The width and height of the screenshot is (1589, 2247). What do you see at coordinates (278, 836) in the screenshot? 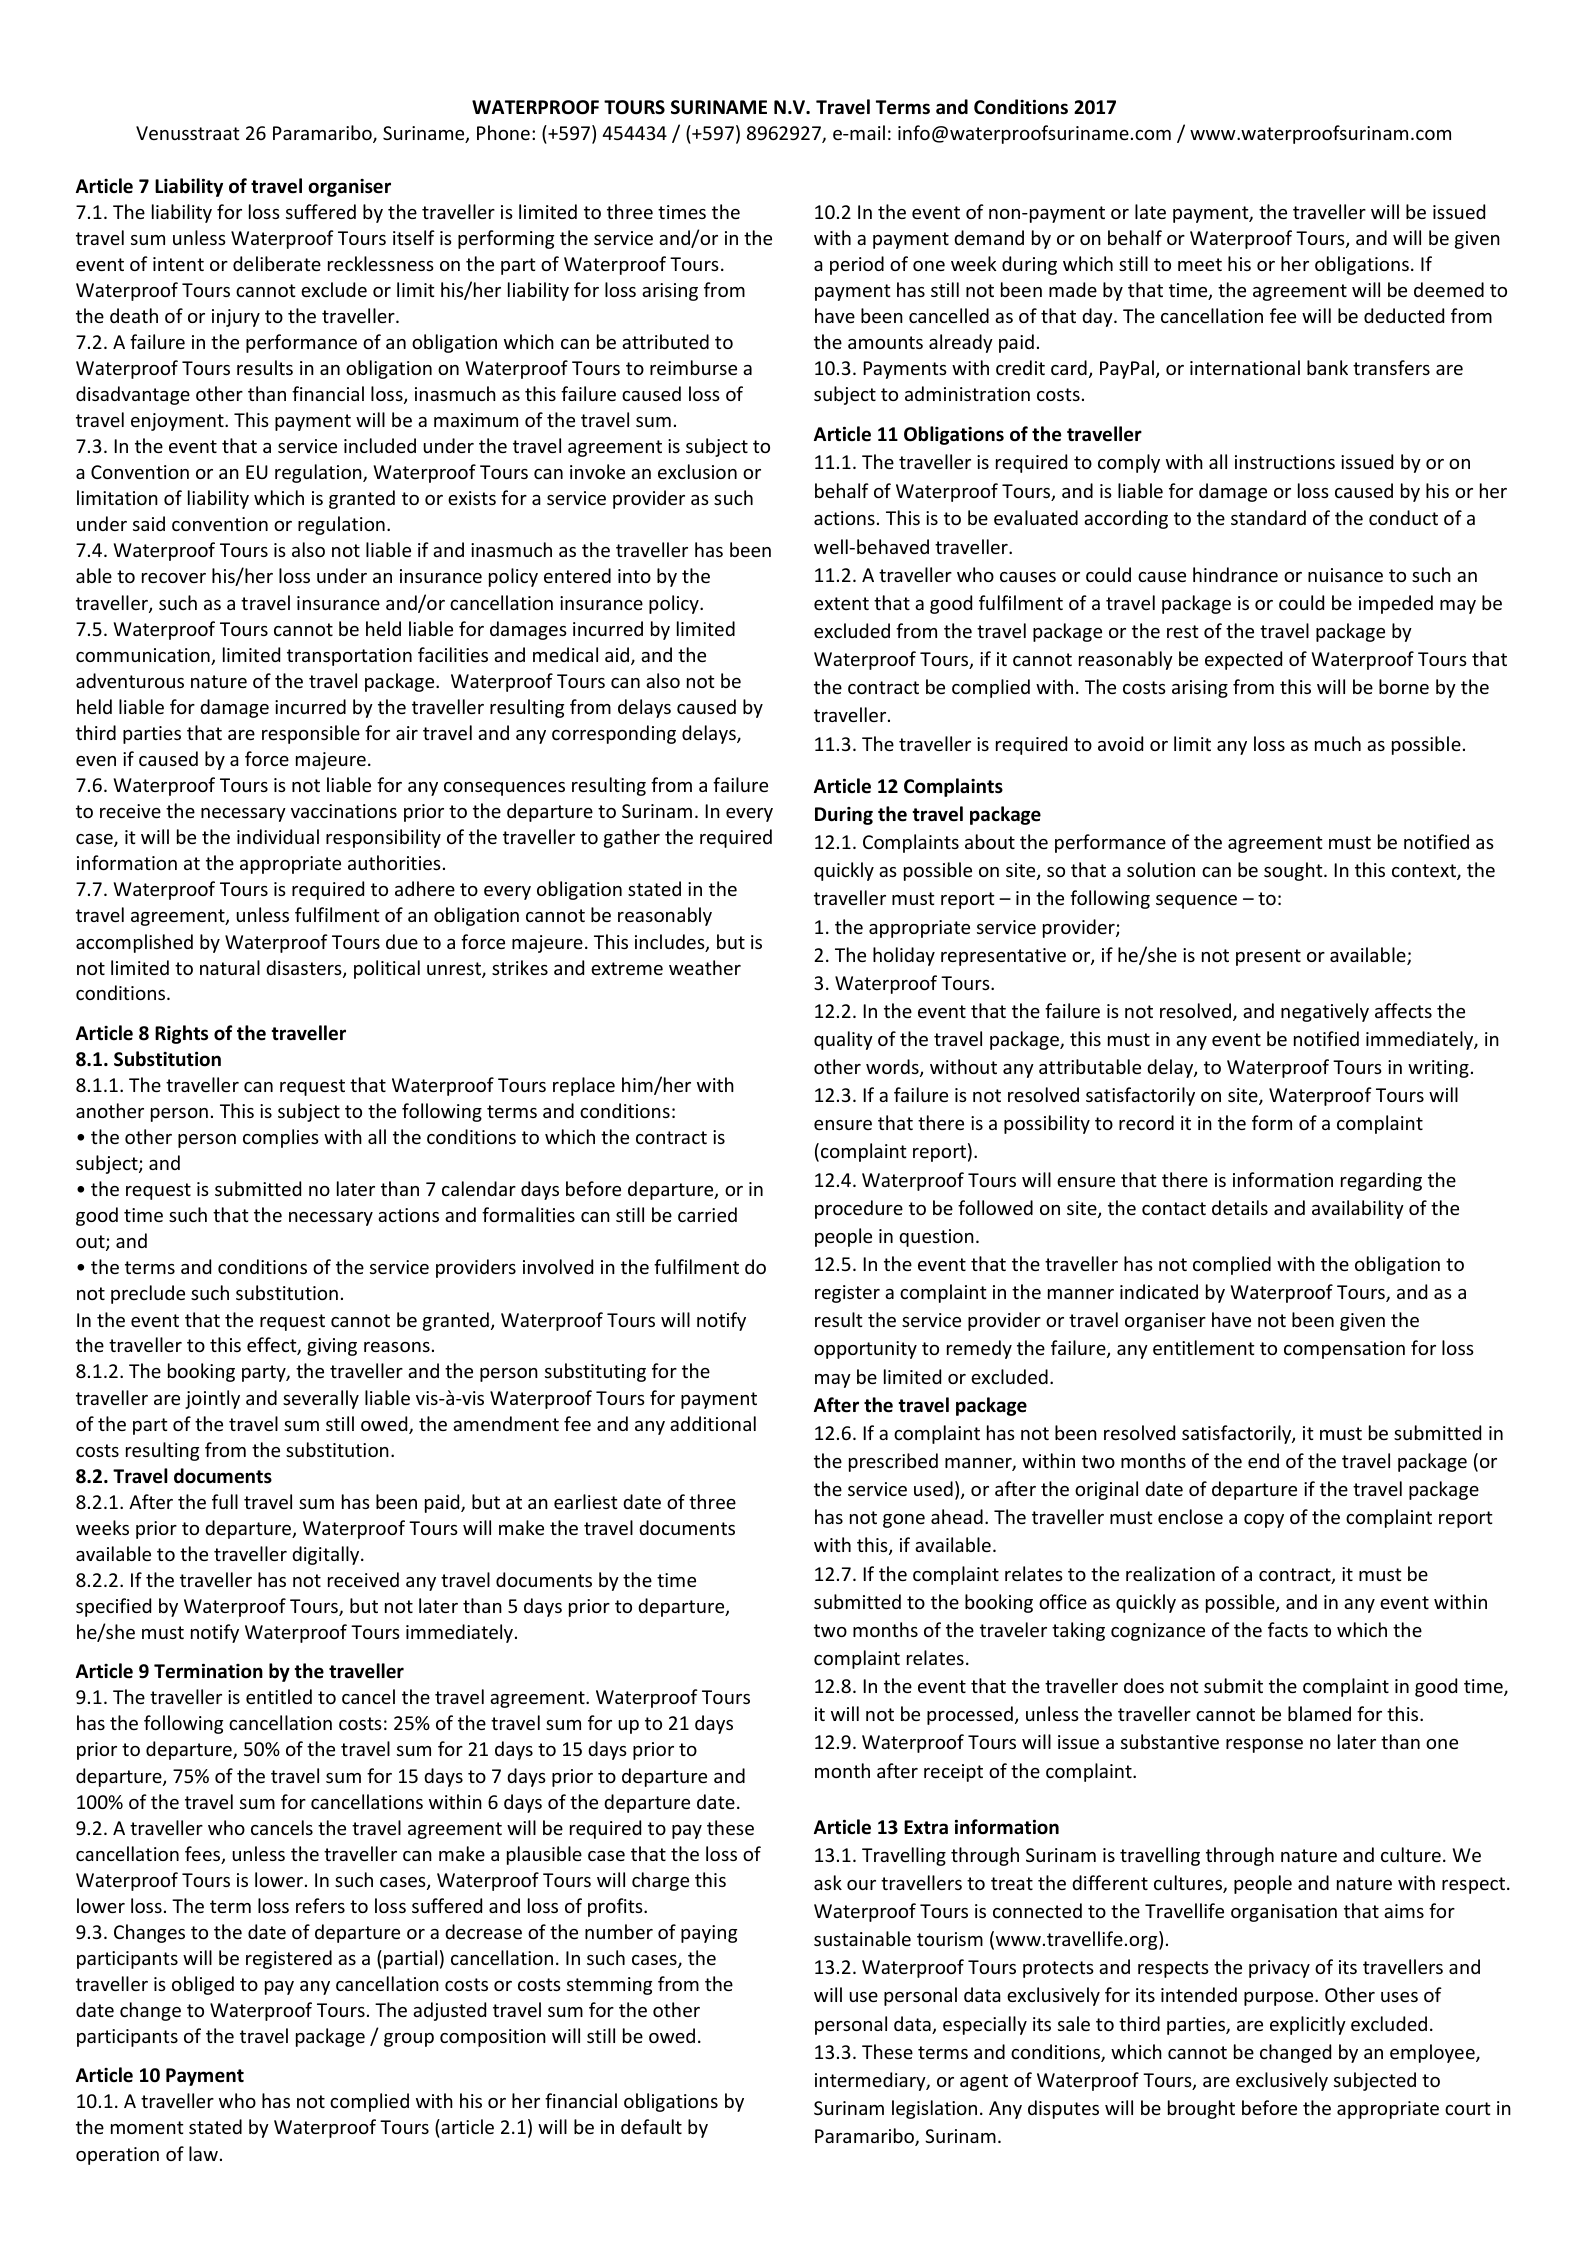
I see `individual` at bounding box center [278, 836].
